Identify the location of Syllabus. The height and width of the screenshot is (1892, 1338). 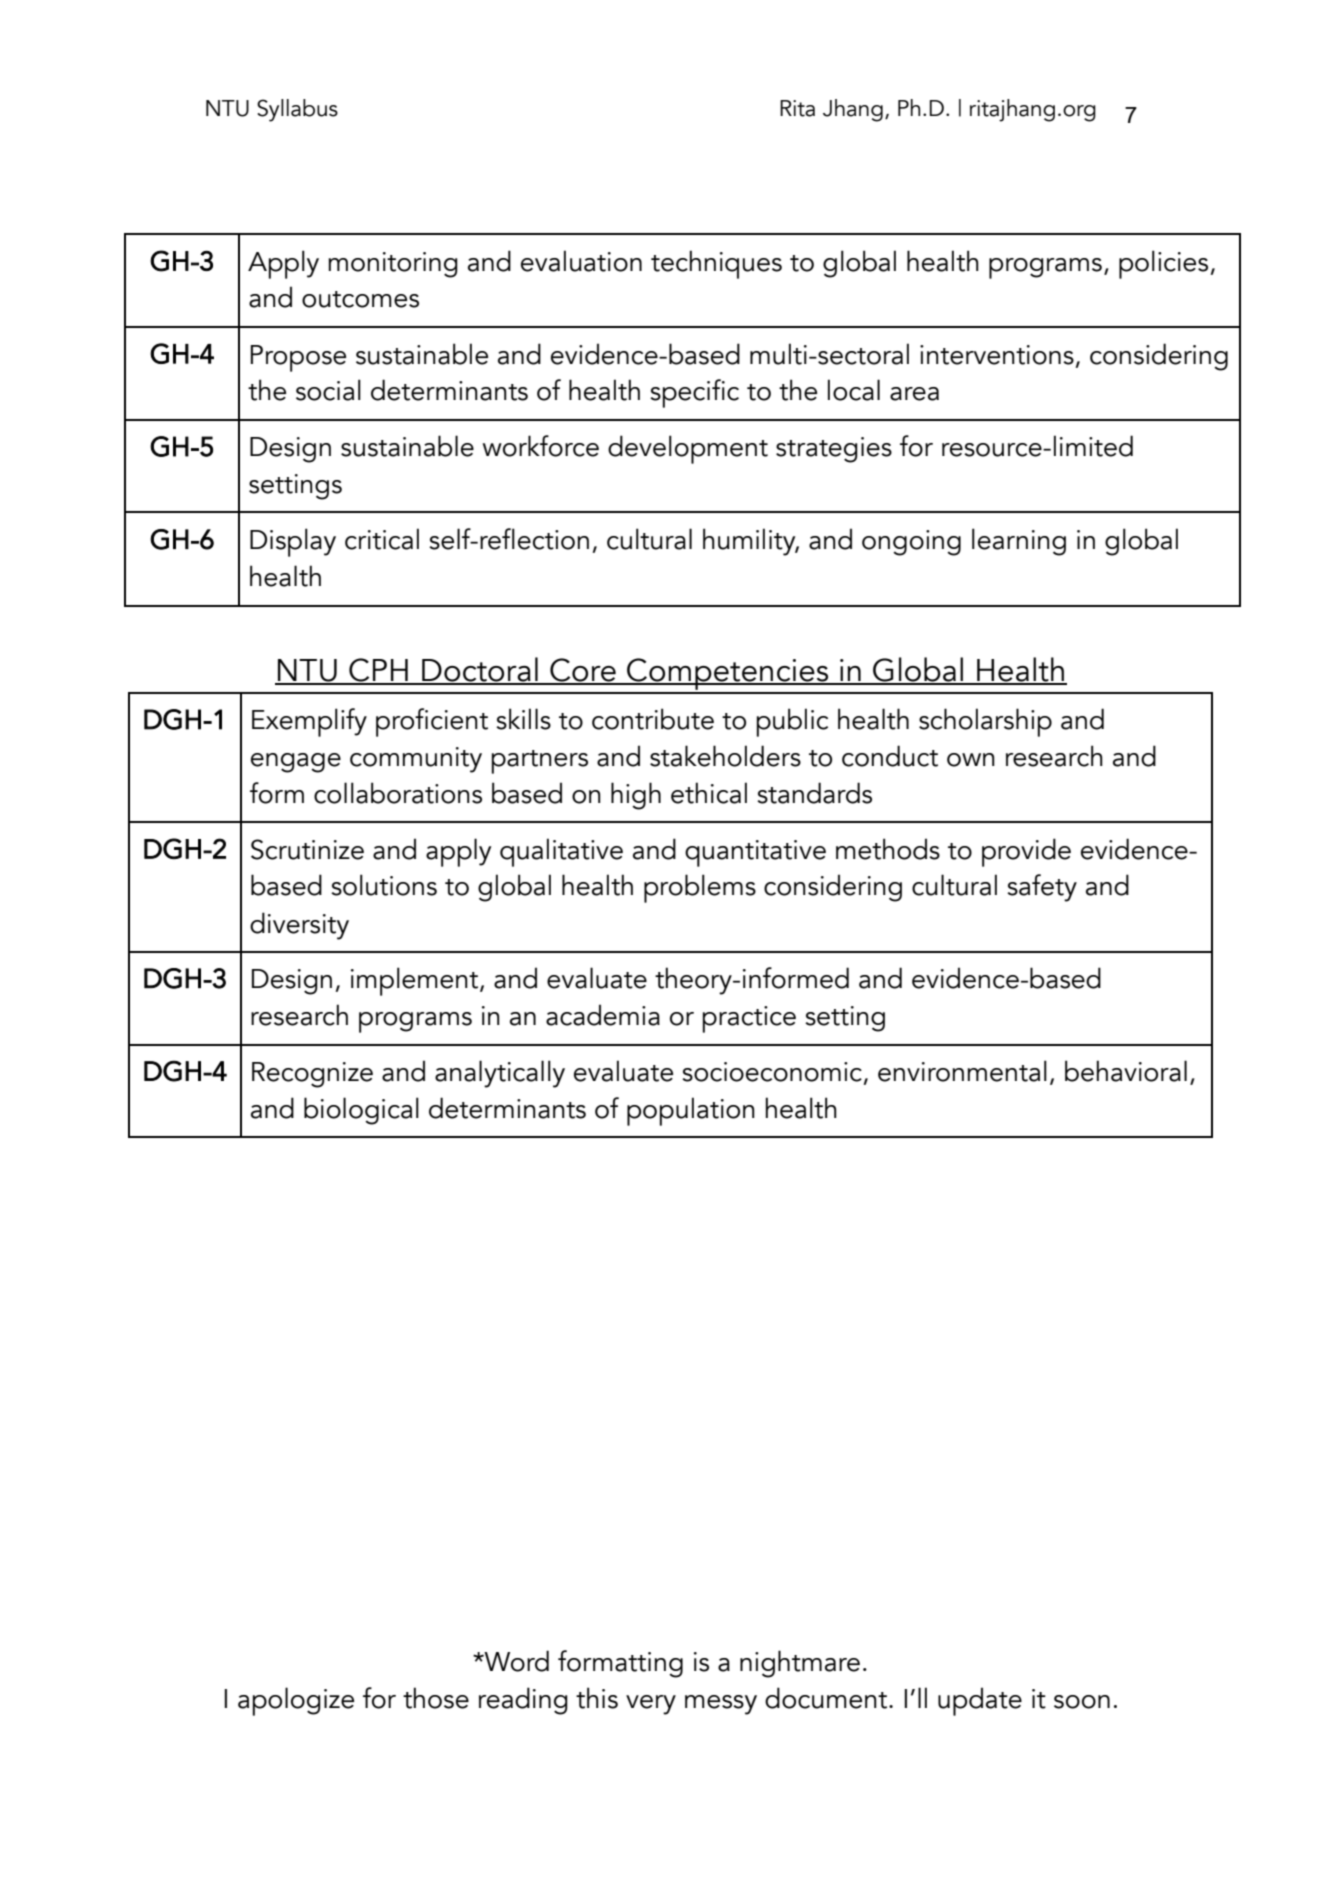
(297, 110).
